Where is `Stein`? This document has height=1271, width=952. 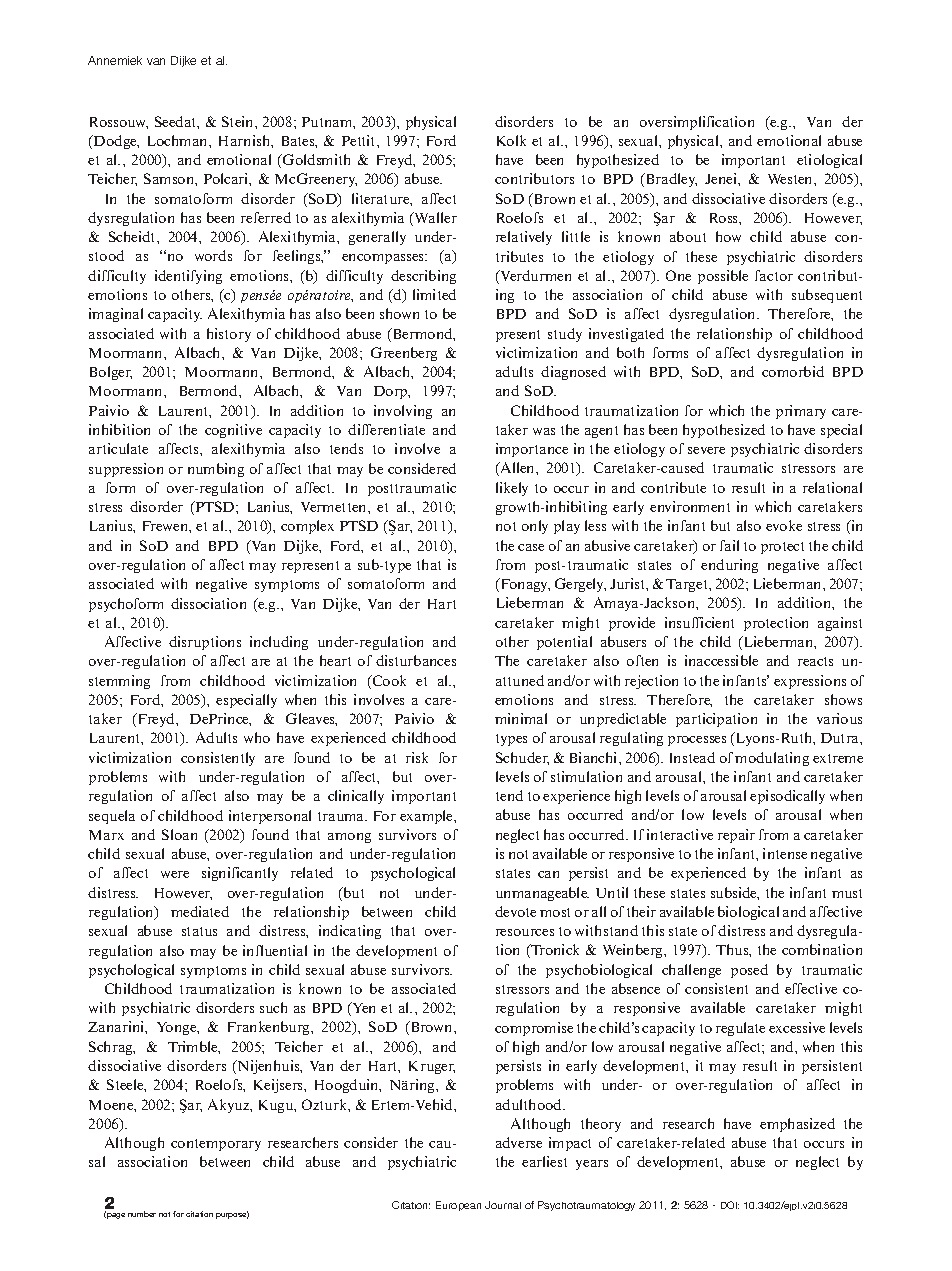 Stein is located at coordinates (239, 121).
